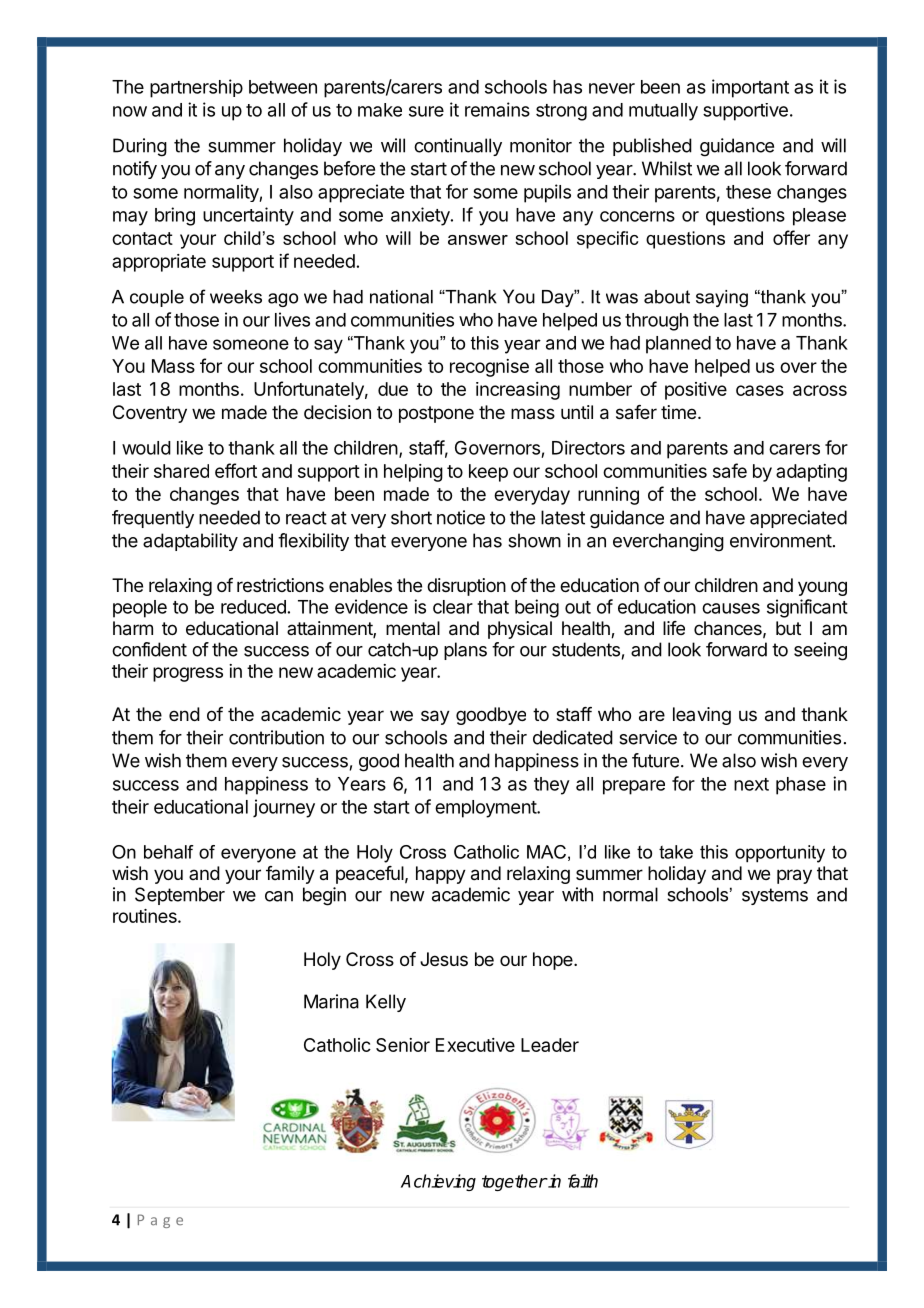  Describe the element at coordinates (331, 1001) in the page. I see `Marina` at that location.
